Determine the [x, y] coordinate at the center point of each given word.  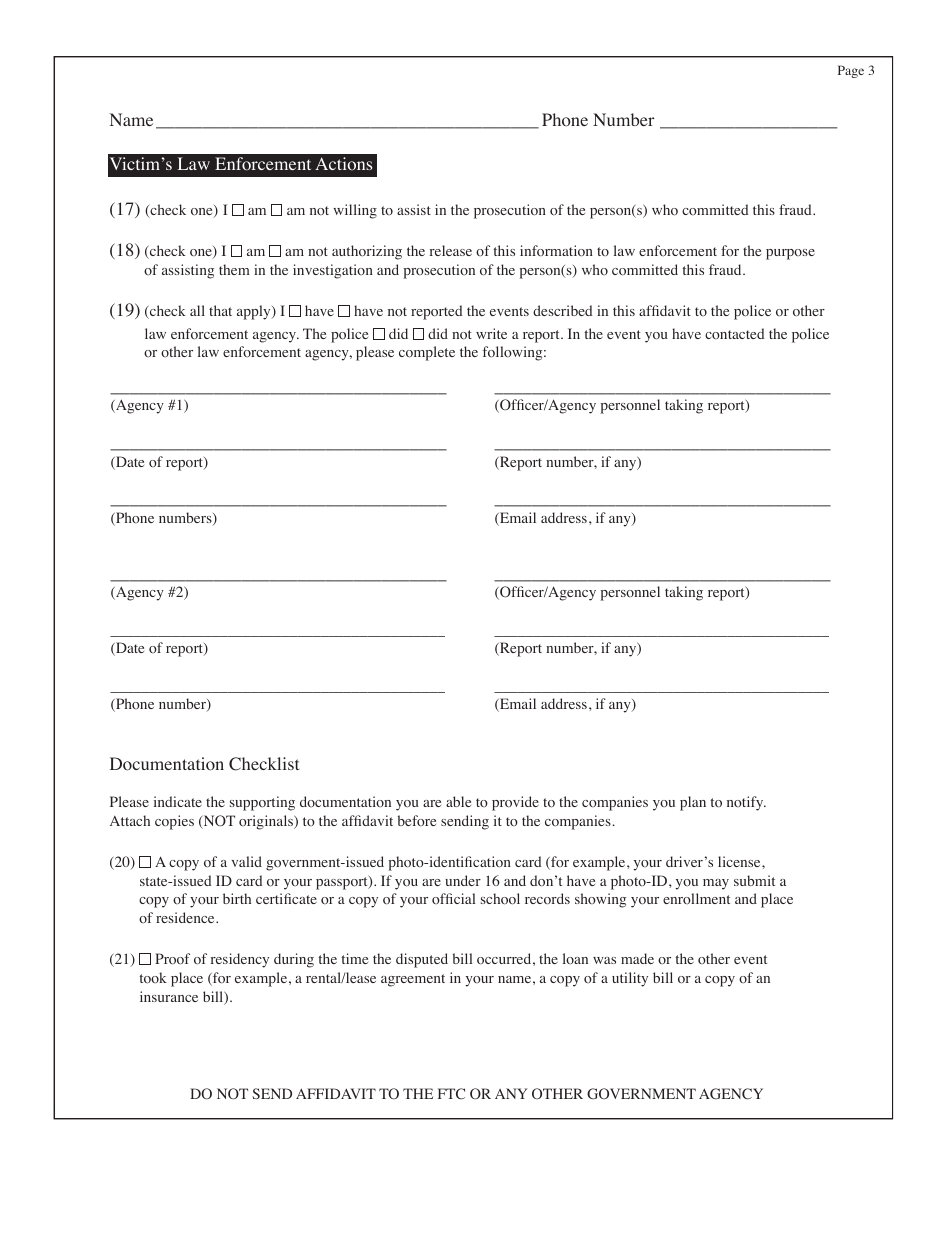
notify [746, 803]
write [491, 333]
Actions [343, 164]
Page [851, 71]
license [740, 861]
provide [515, 803]
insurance [169, 996]
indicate [178, 801]
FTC [451, 1094]
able [458, 801]
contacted [735, 333]
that [220, 310]
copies [174, 822]
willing [355, 211]
